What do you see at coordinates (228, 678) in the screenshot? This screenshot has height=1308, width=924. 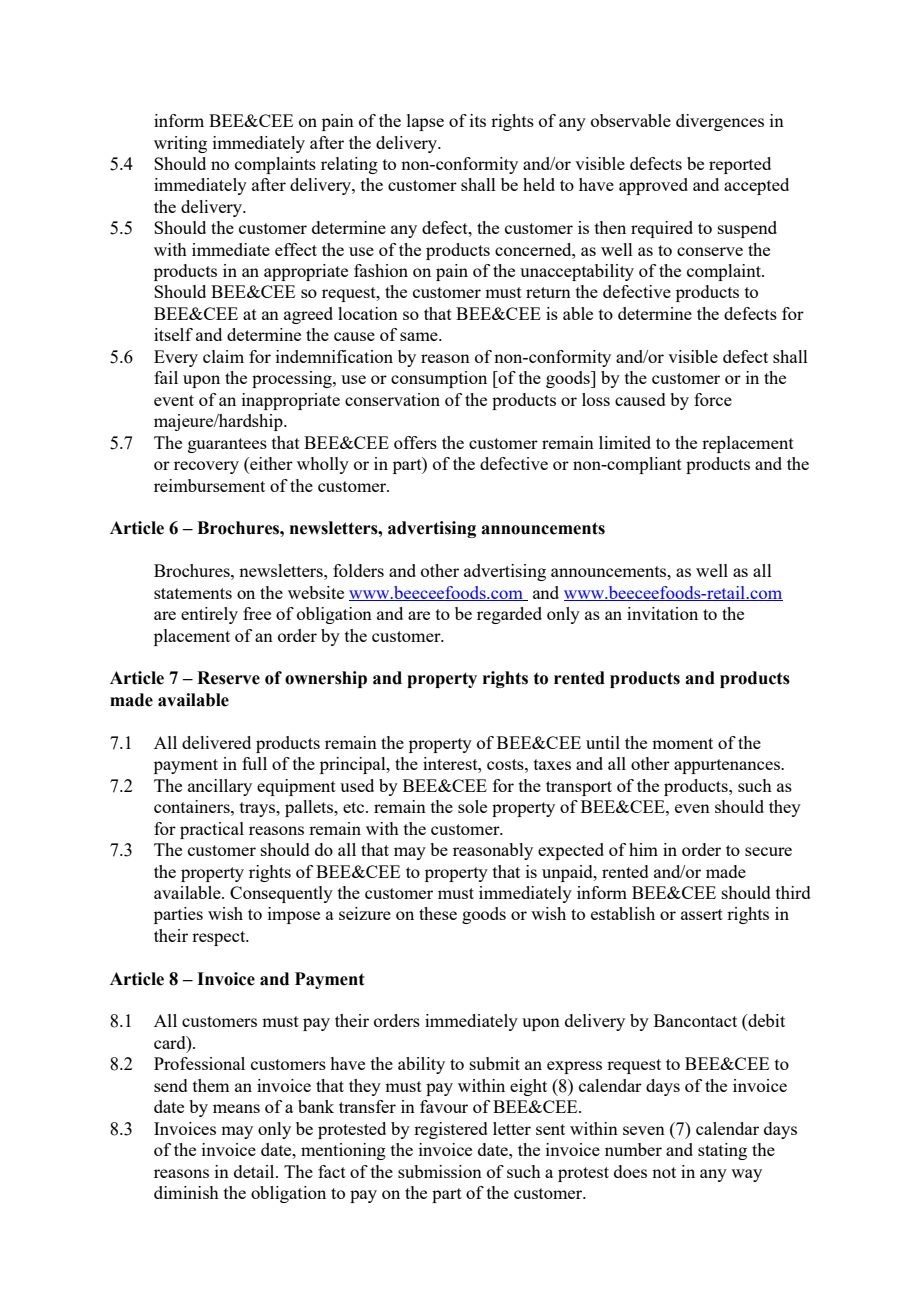 I see `Reserve` at bounding box center [228, 678].
